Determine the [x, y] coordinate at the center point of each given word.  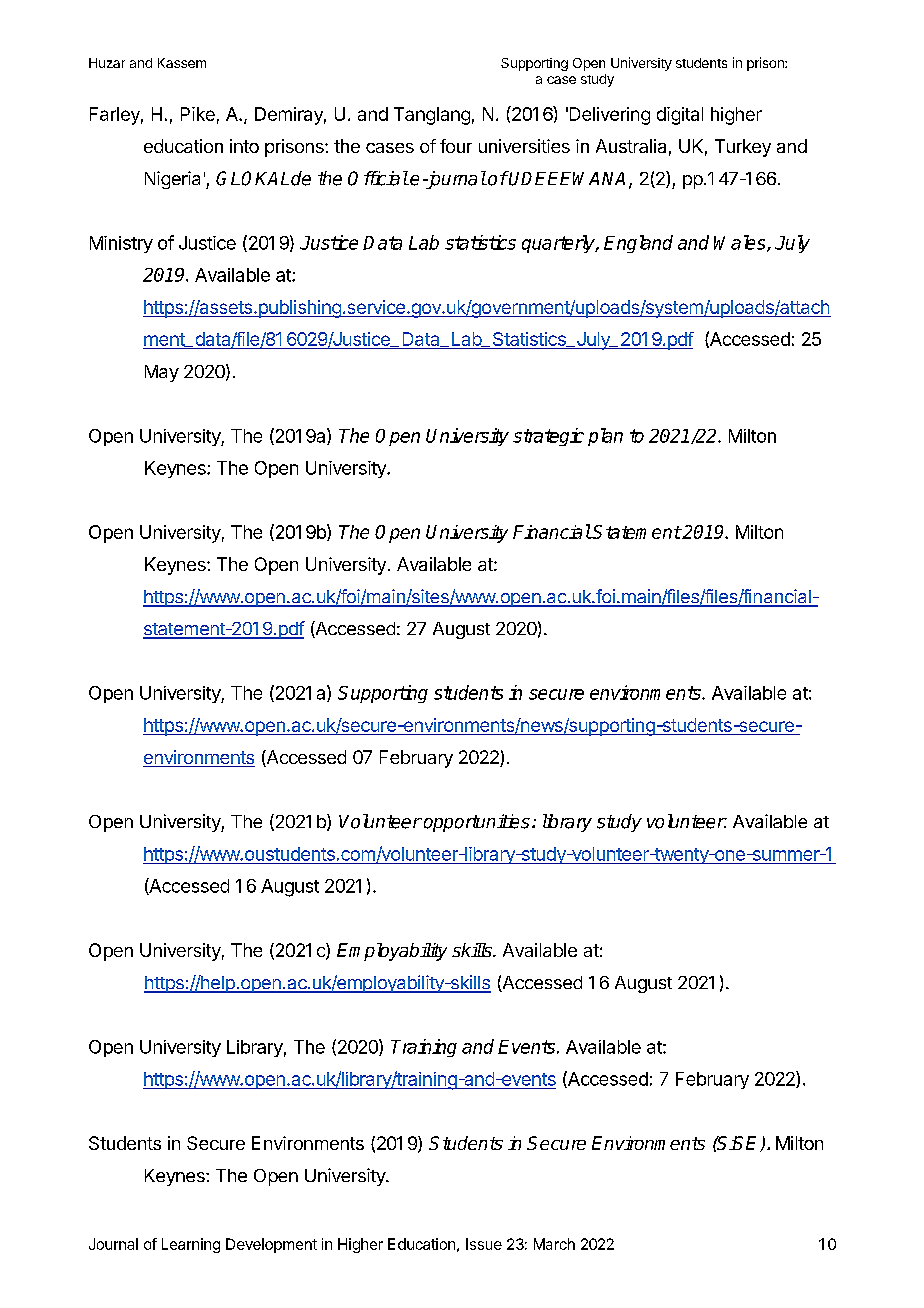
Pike [198, 114]
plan [605, 437]
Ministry [121, 244]
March [554, 1244]
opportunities [475, 823]
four [456, 146]
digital [680, 116]
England [638, 244]
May [162, 373]
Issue [484, 1244]
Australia [631, 146]
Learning [191, 1245]
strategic [548, 437]
